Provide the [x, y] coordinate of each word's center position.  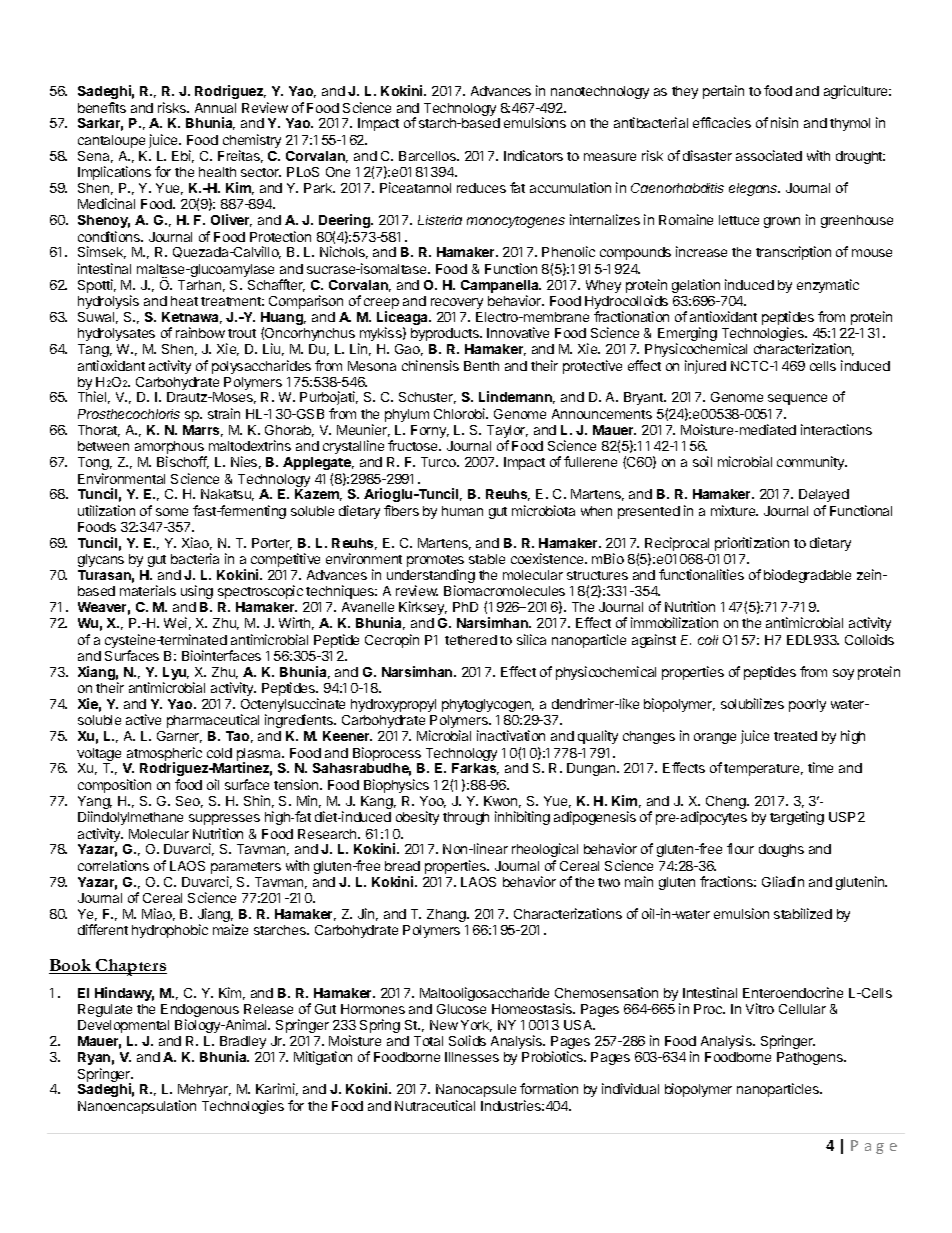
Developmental [123, 1026]
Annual [215, 108]
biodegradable [807, 576]
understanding [431, 577]
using [197, 592]
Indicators [533, 155]
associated [769, 155]
